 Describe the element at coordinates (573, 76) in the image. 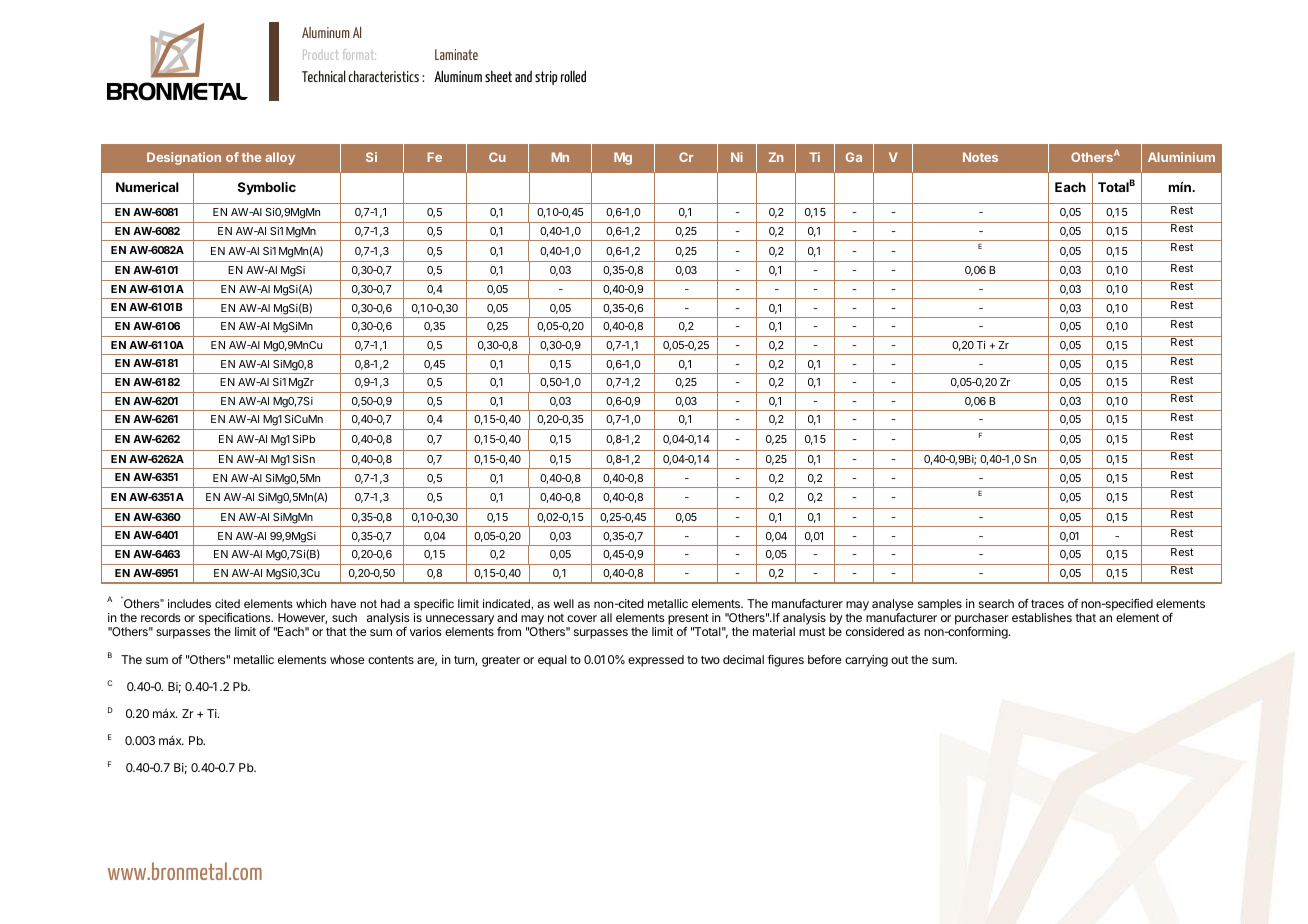

I see `rolled` at that location.
